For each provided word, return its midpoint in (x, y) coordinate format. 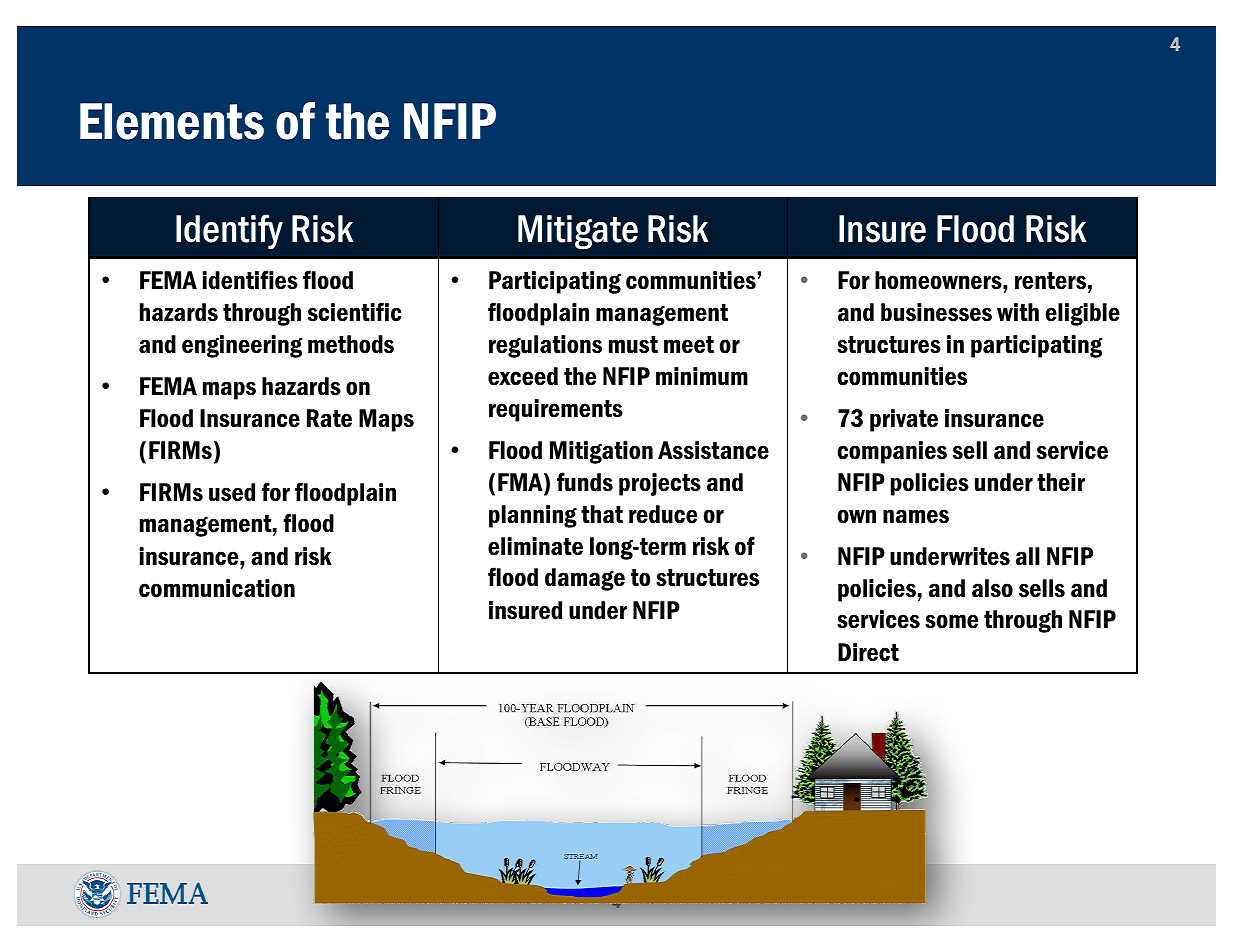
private (904, 420)
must (633, 345)
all (1028, 556)
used (232, 492)
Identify (229, 231)
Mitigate (578, 232)
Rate (329, 418)
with (1018, 312)
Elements (172, 121)
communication (217, 588)
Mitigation (601, 452)
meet (689, 345)
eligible (1082, 314)
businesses (936, 312)
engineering (242, 346)
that (602, 514)
